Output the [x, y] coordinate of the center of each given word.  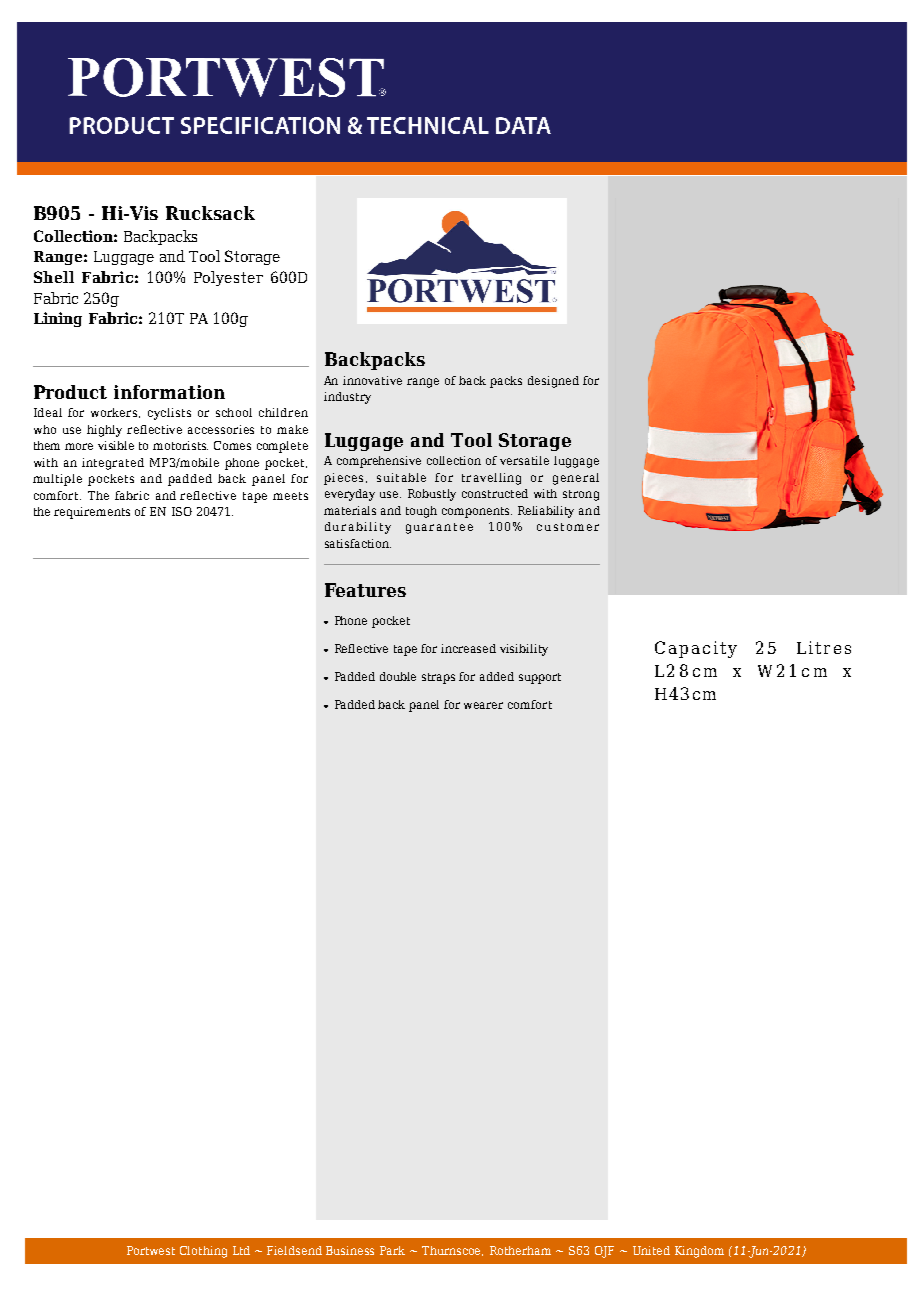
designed [553, 382]
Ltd [241, 1250]
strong [581, 495]
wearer [483, 705]
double [398, 676]
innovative [372, 380]
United [651, 1250]
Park [392, 1250]
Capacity [696, 649]
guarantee [439, 528]
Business [350, 1250]
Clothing [203, 1252]
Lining [58, 319]
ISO [182, 511]
